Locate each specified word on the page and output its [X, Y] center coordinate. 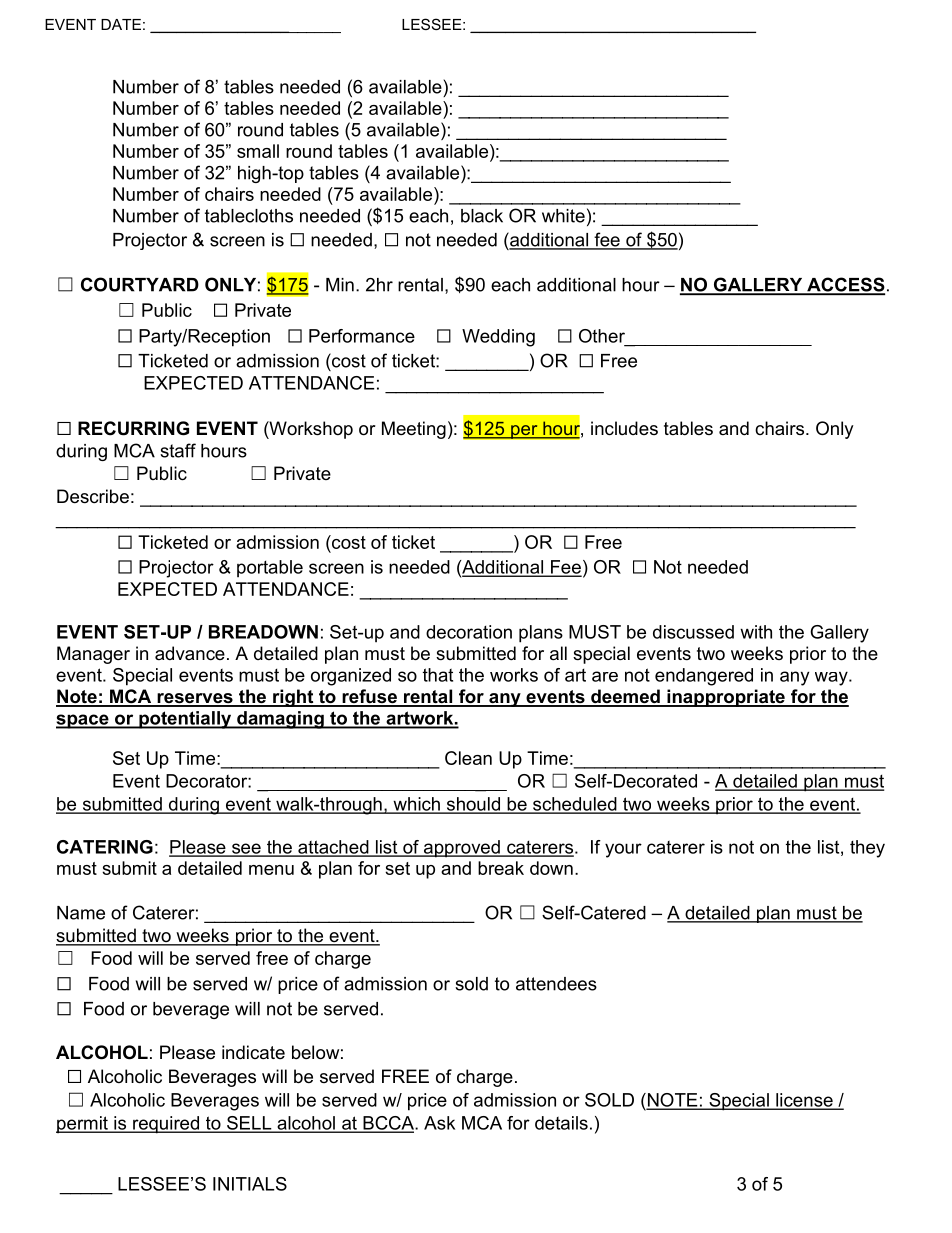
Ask [439, 1123]
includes [624, 428]
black [482, 216]
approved [461, 849]
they [867, 849]
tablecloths [249, 216]
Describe [93, 496]
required [166, 1125]
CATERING [105, 847]
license [804, 1101]
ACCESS [845, 285]
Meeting [414, 430]
